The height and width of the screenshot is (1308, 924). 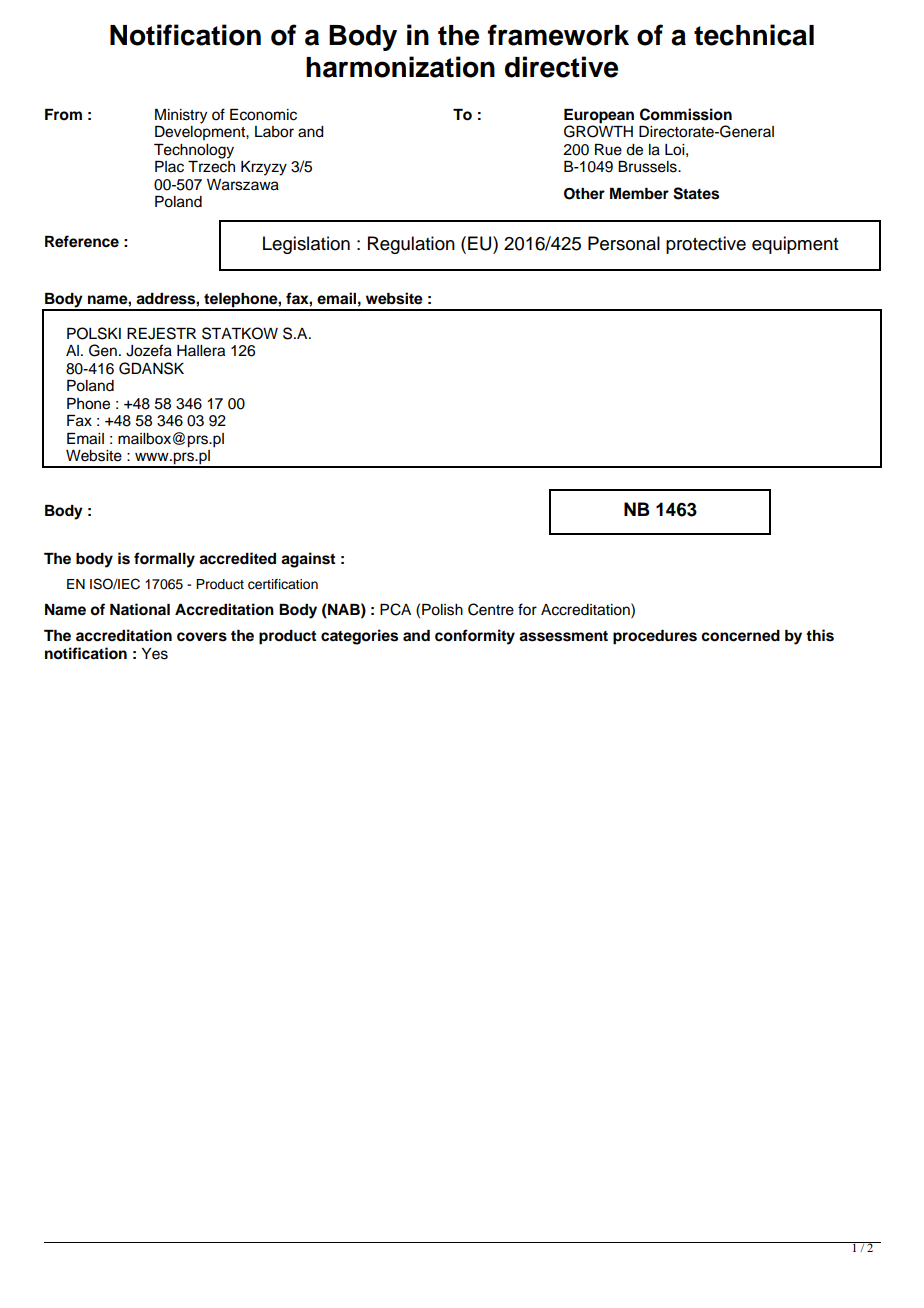 I want to click on Ministry, so click(x=181, y=116).
